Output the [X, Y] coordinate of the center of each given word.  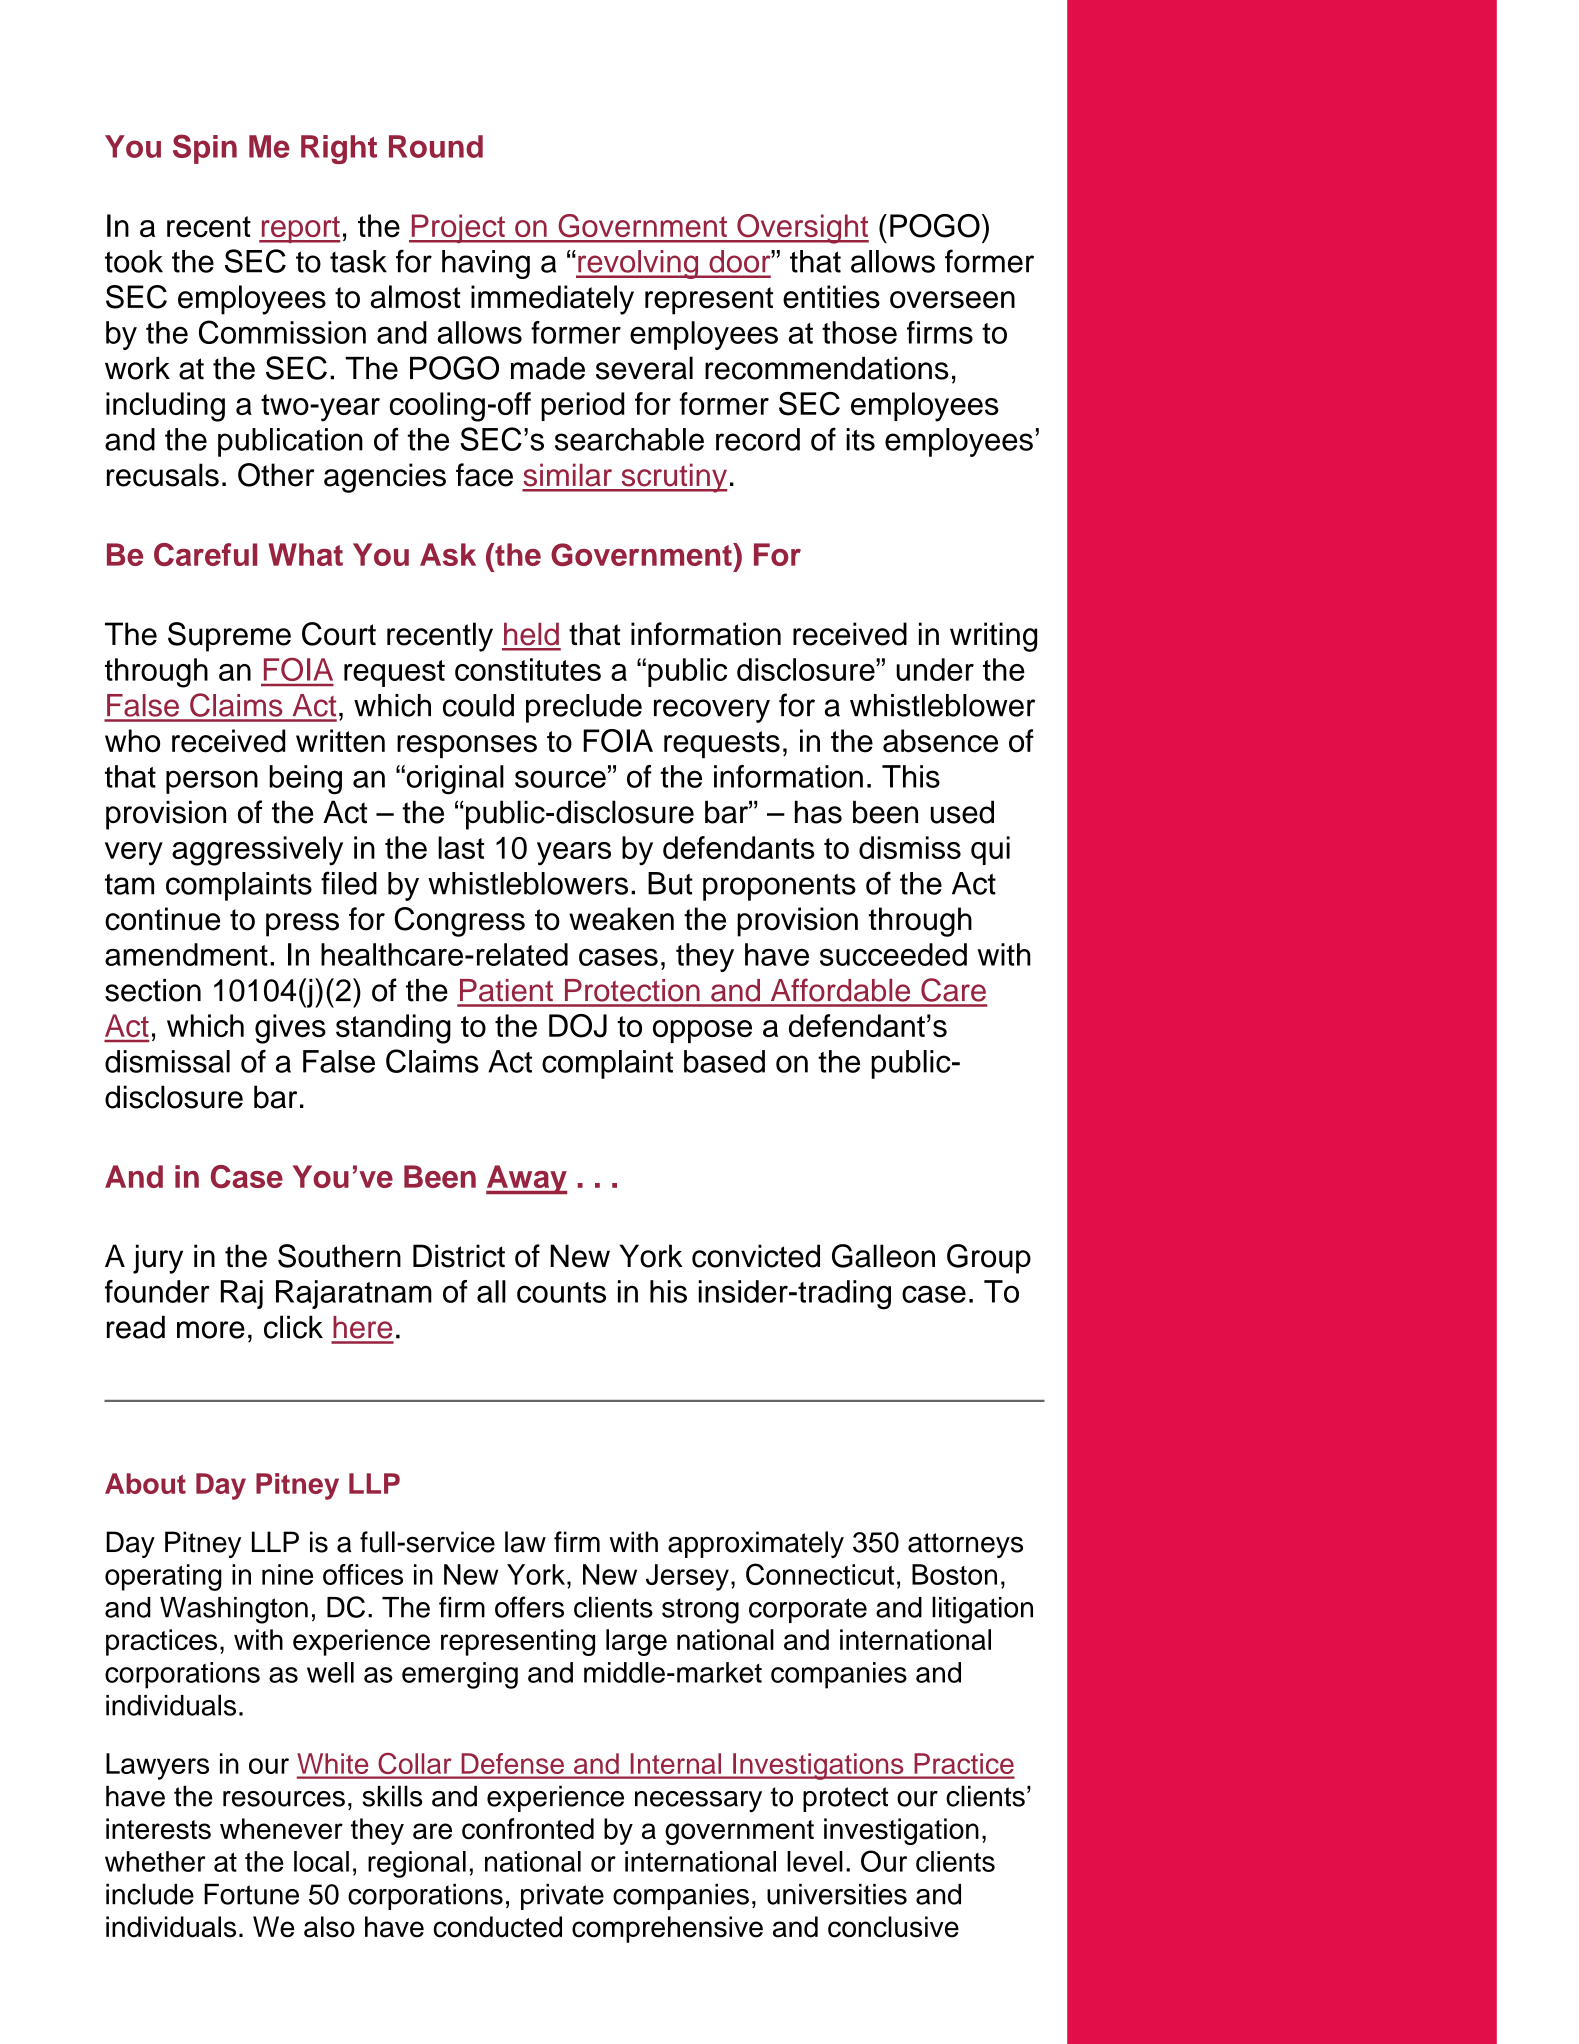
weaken [621, 919]
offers [529, 1607]
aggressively [257, 851]
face [484, 475]
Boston [954, 1574]
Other [276, 475]
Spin [205, 149]
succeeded [893, 954]
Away [526, 1180]
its [860, 439]
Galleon [883, 1256]
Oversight [802, 229]
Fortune [251, 1894]
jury [158, 1259]
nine [287, 1574]
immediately [552, 300]
